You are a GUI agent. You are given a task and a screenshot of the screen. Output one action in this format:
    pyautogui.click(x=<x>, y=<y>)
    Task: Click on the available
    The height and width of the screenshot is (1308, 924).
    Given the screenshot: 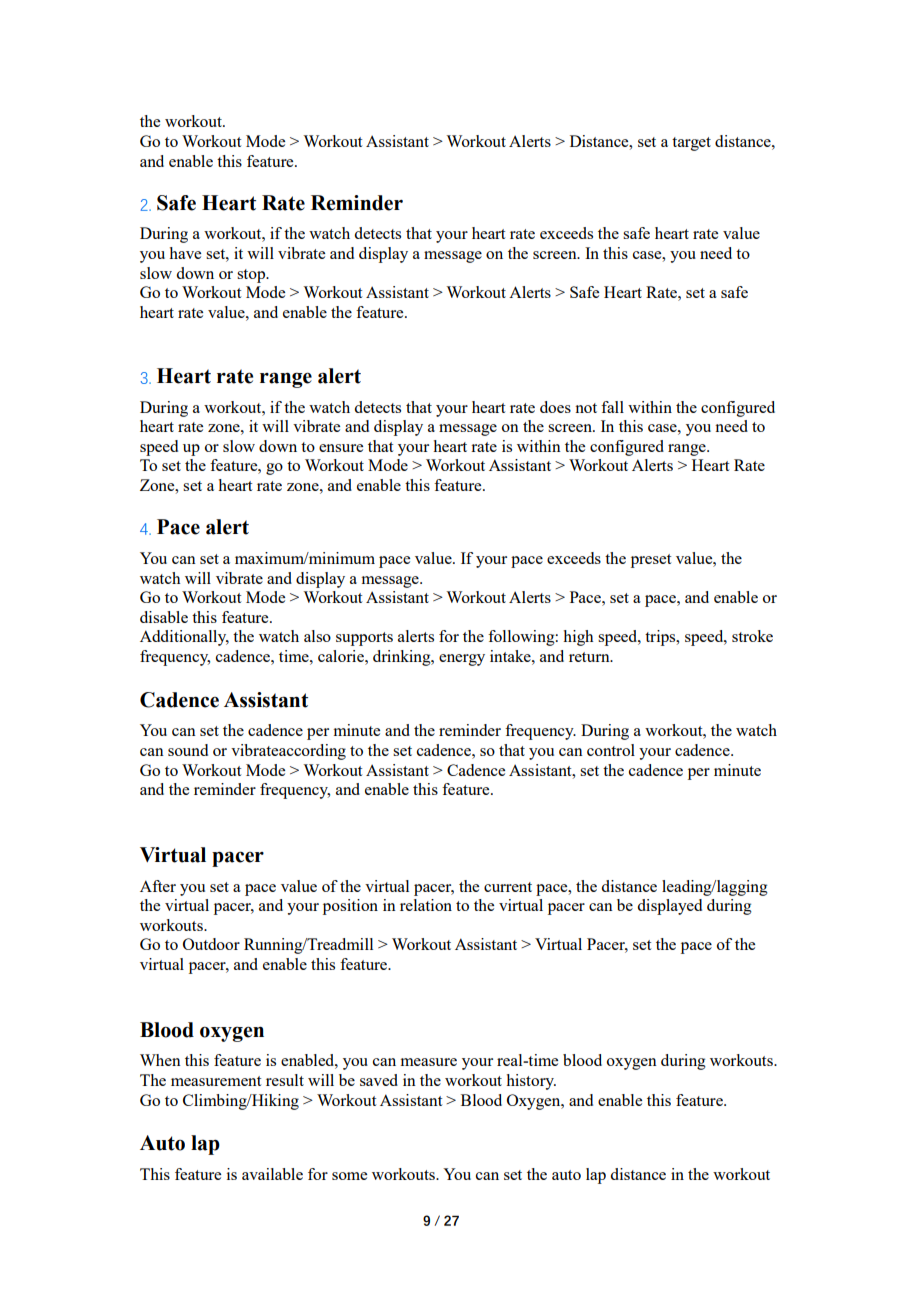 What is the action you would take?
    pyautogui.click(x=272, y=1174)
